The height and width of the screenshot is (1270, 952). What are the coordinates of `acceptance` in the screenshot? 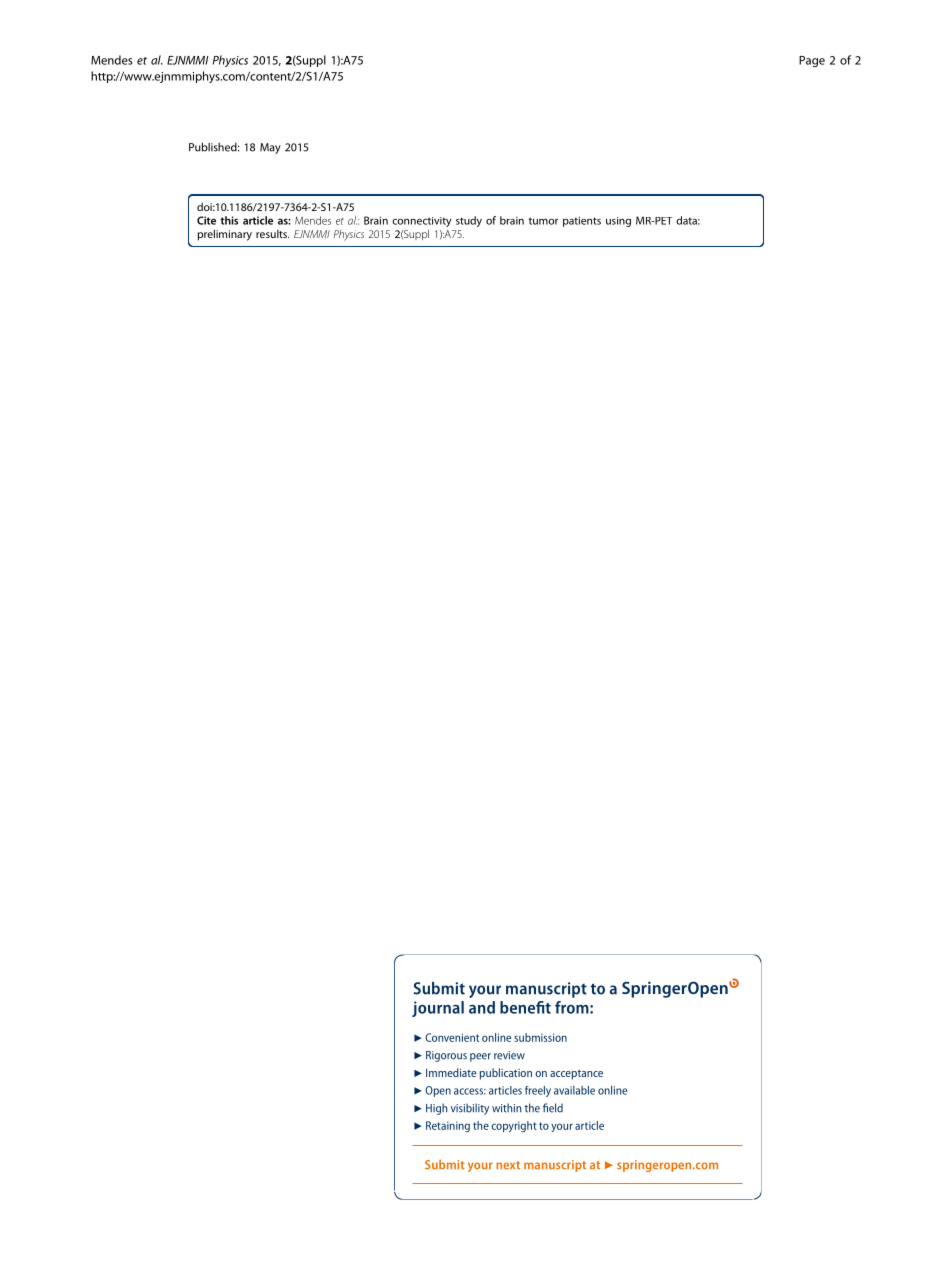 It's located at (576, 1075).
